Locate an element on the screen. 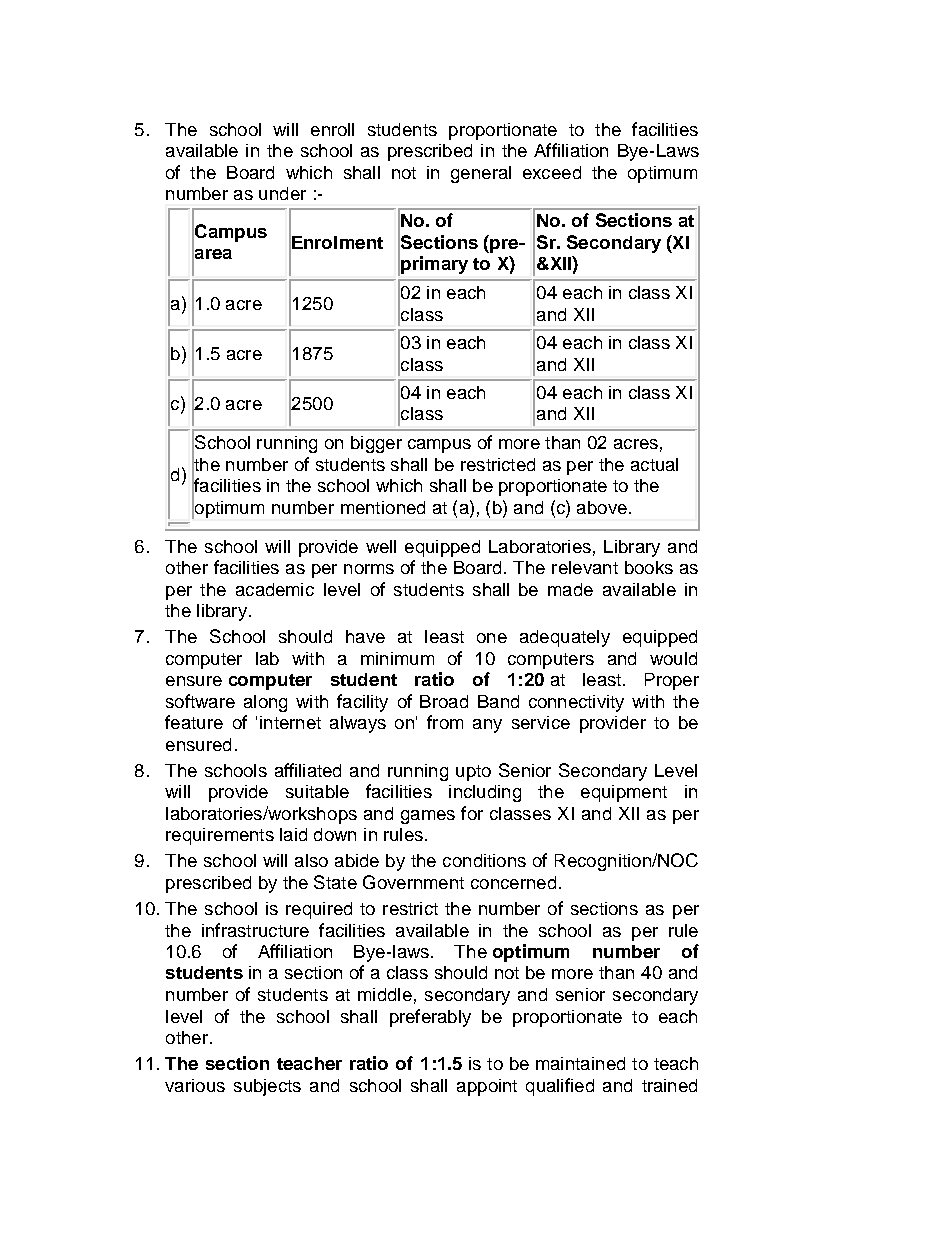 The width and height of the screenshot is (952, 1233). academic is located at coordinates (275, 589).
